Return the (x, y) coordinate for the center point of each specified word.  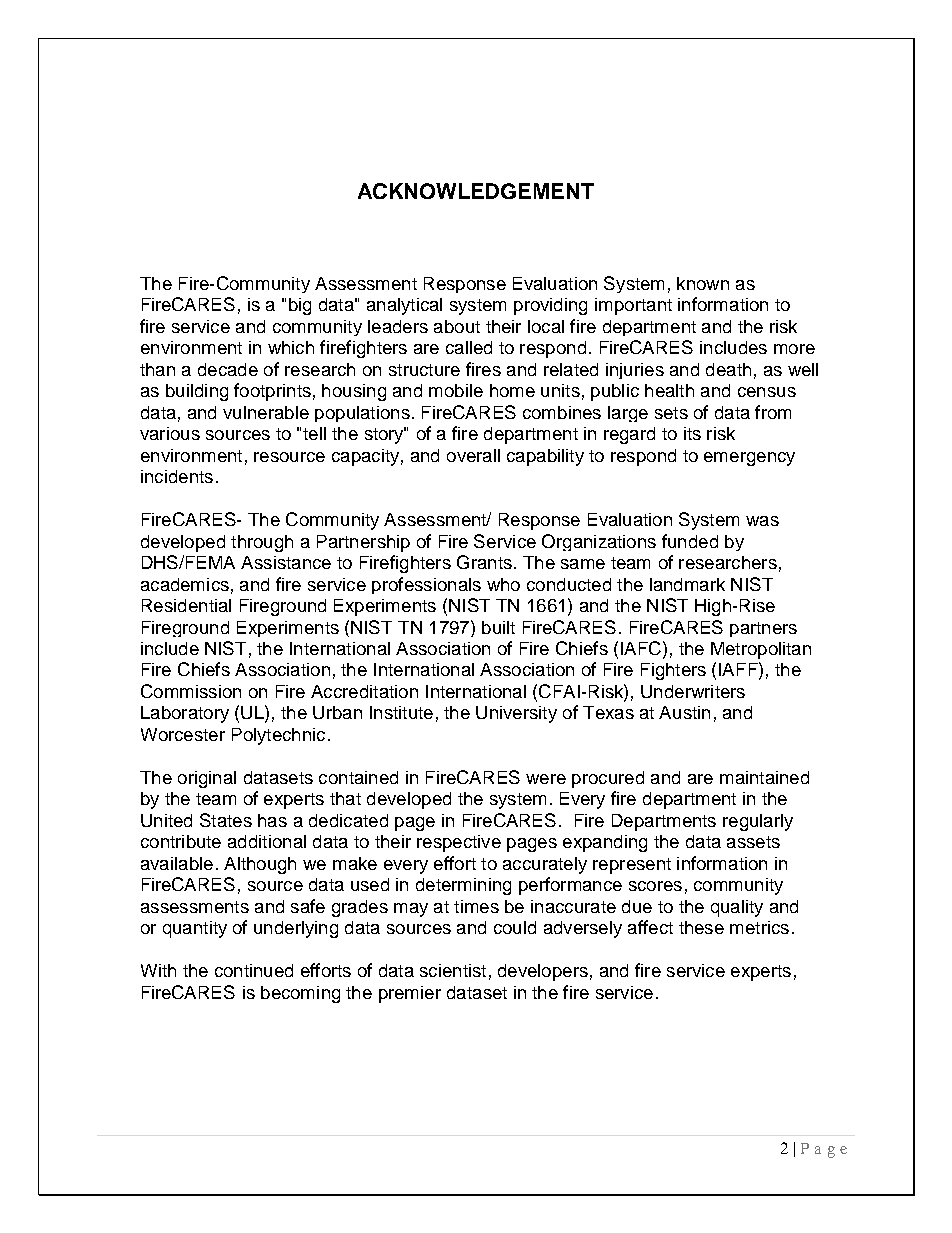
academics (185, 584)
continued (254, 970)
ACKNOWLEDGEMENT (476, 191)
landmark (687, 584)
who (503, 584)
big (300, 306)
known (703, 283)
